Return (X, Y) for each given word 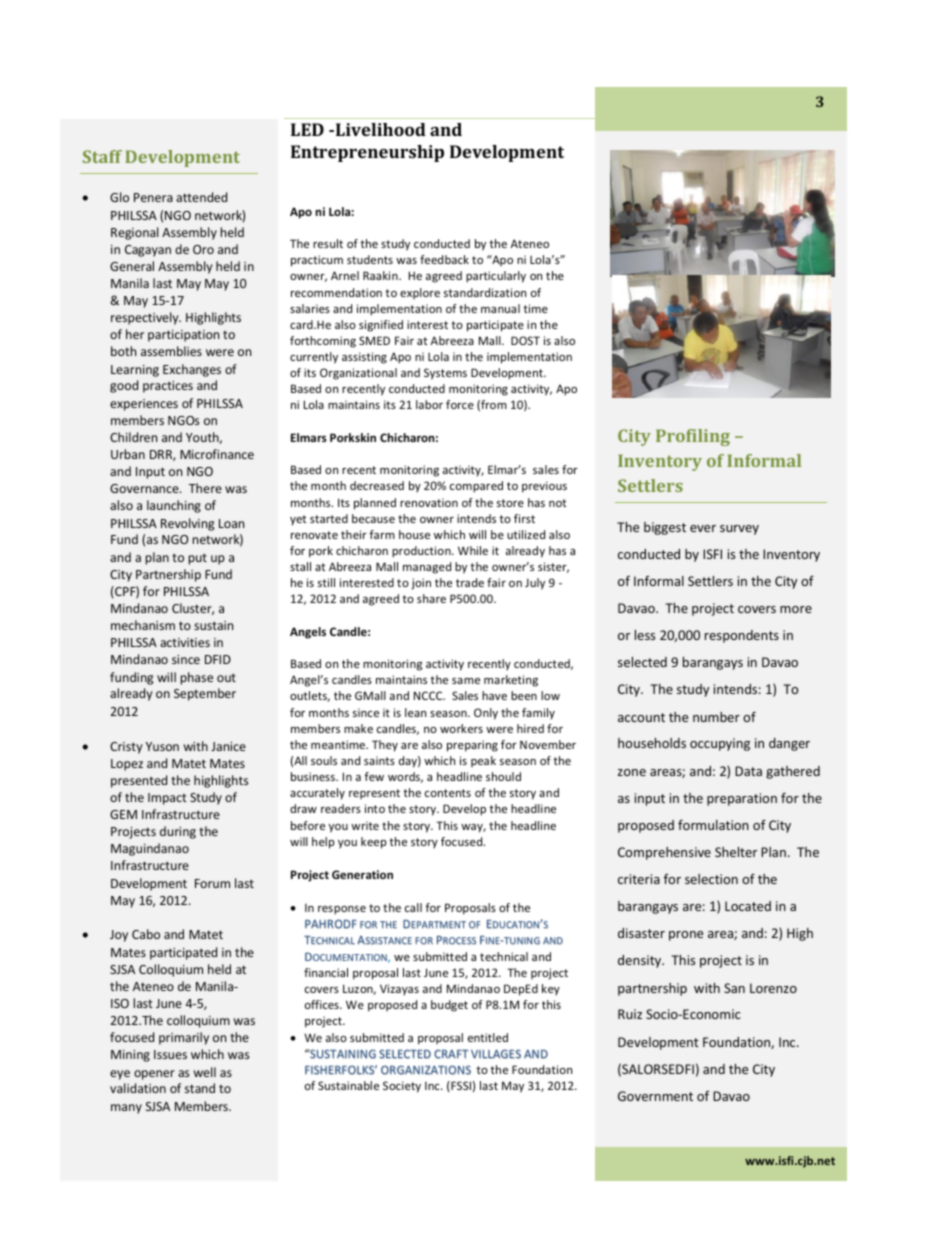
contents (448, 793)
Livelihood (379, 129)
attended (201, 197)
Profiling (693, 437)
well (204, 1072)
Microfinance (217, 454)
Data (748, 771)
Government (655, 1096)
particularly (496, 277)
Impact (167, 799)
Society (402, 1087)
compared (476, 487)
